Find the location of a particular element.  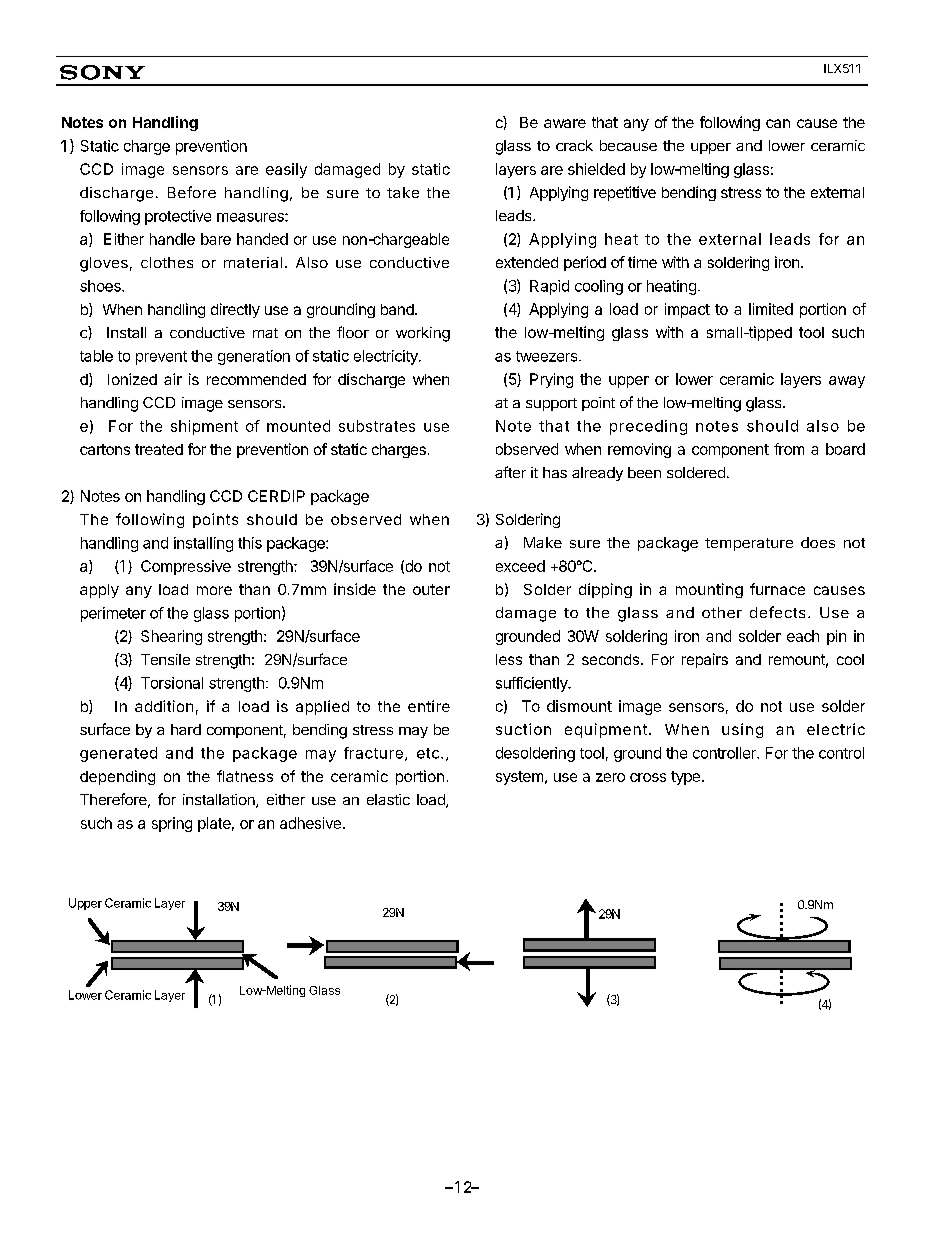

repairs is located at coordinates (705, 660).
